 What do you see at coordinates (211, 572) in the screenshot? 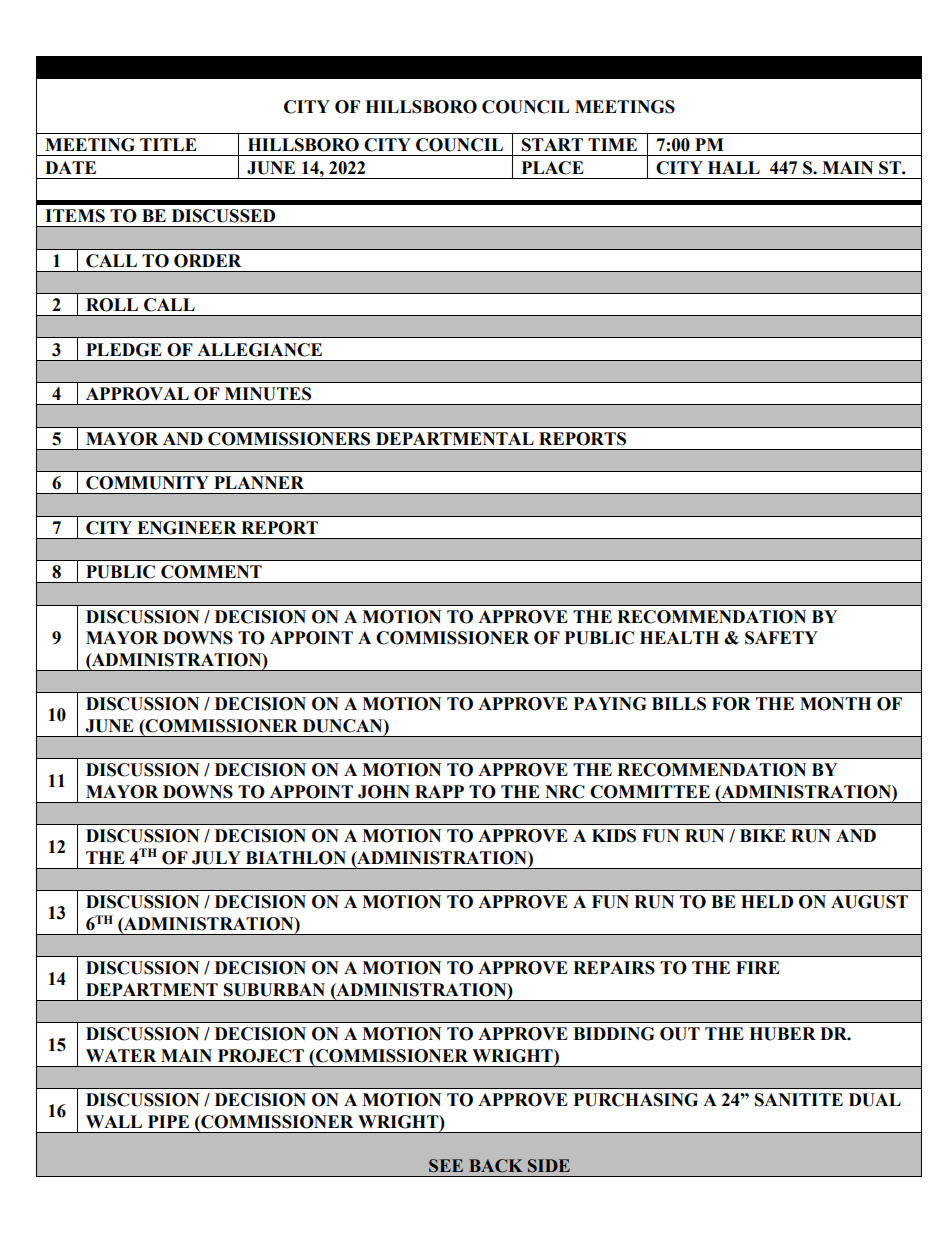
I see `COMMENT` at bounding box center [211, 572].
